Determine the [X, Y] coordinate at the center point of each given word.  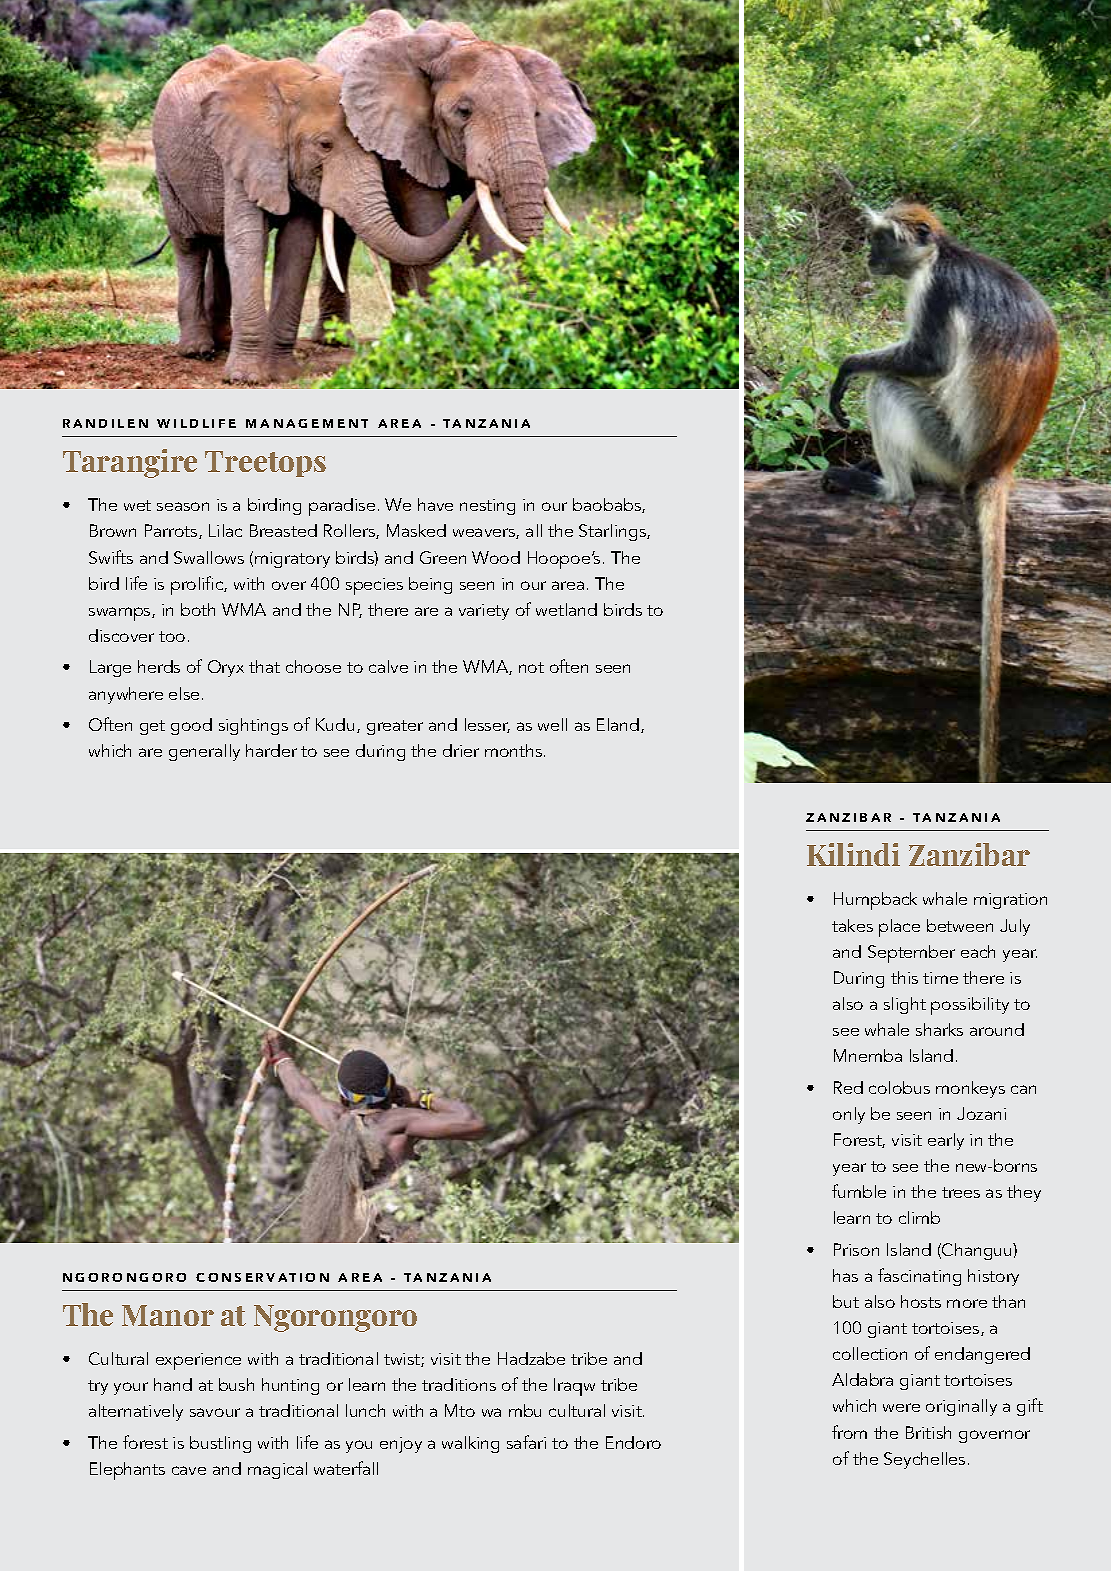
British [928, 1432]
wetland [566, 609]
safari [526, 1442]
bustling [220, 1444]
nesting [487, 507]
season [183, 506]
